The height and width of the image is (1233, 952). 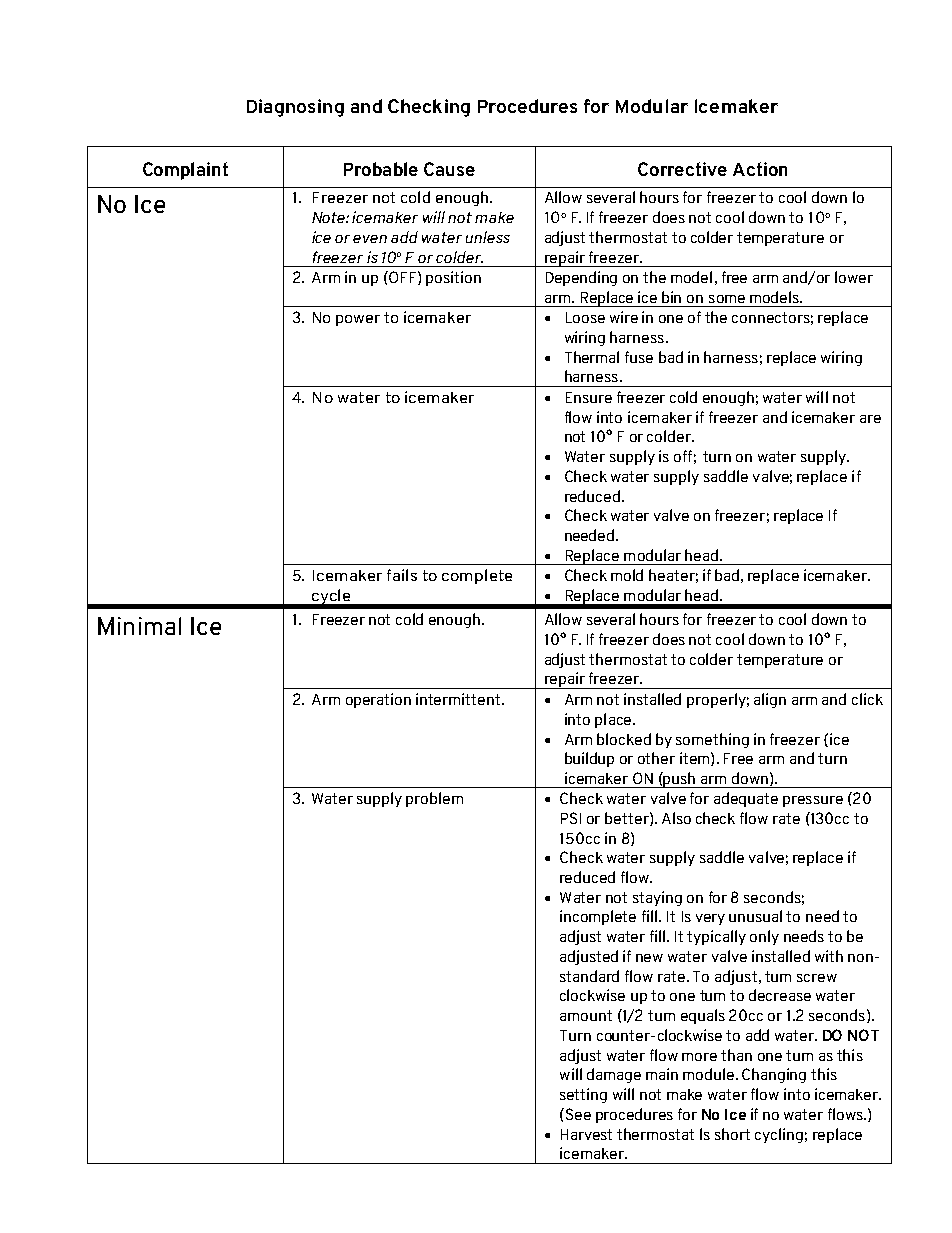 I want to click on Cause, so click(x=449, y=169).
